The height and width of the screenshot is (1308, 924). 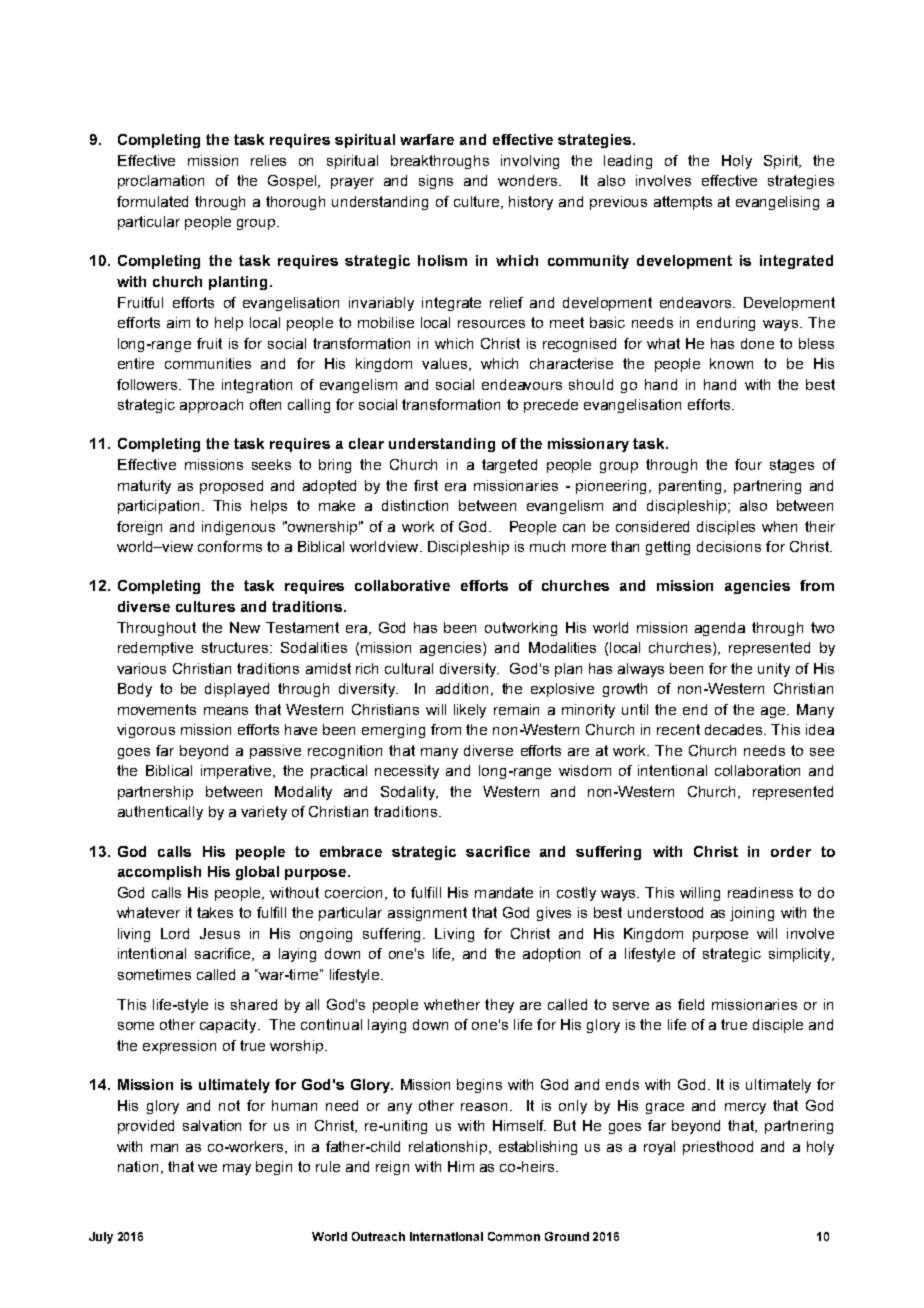 What do you see at coordinates (237, 1169) in the screenshot?
I see `may` at bounding box center [237, 1169].
